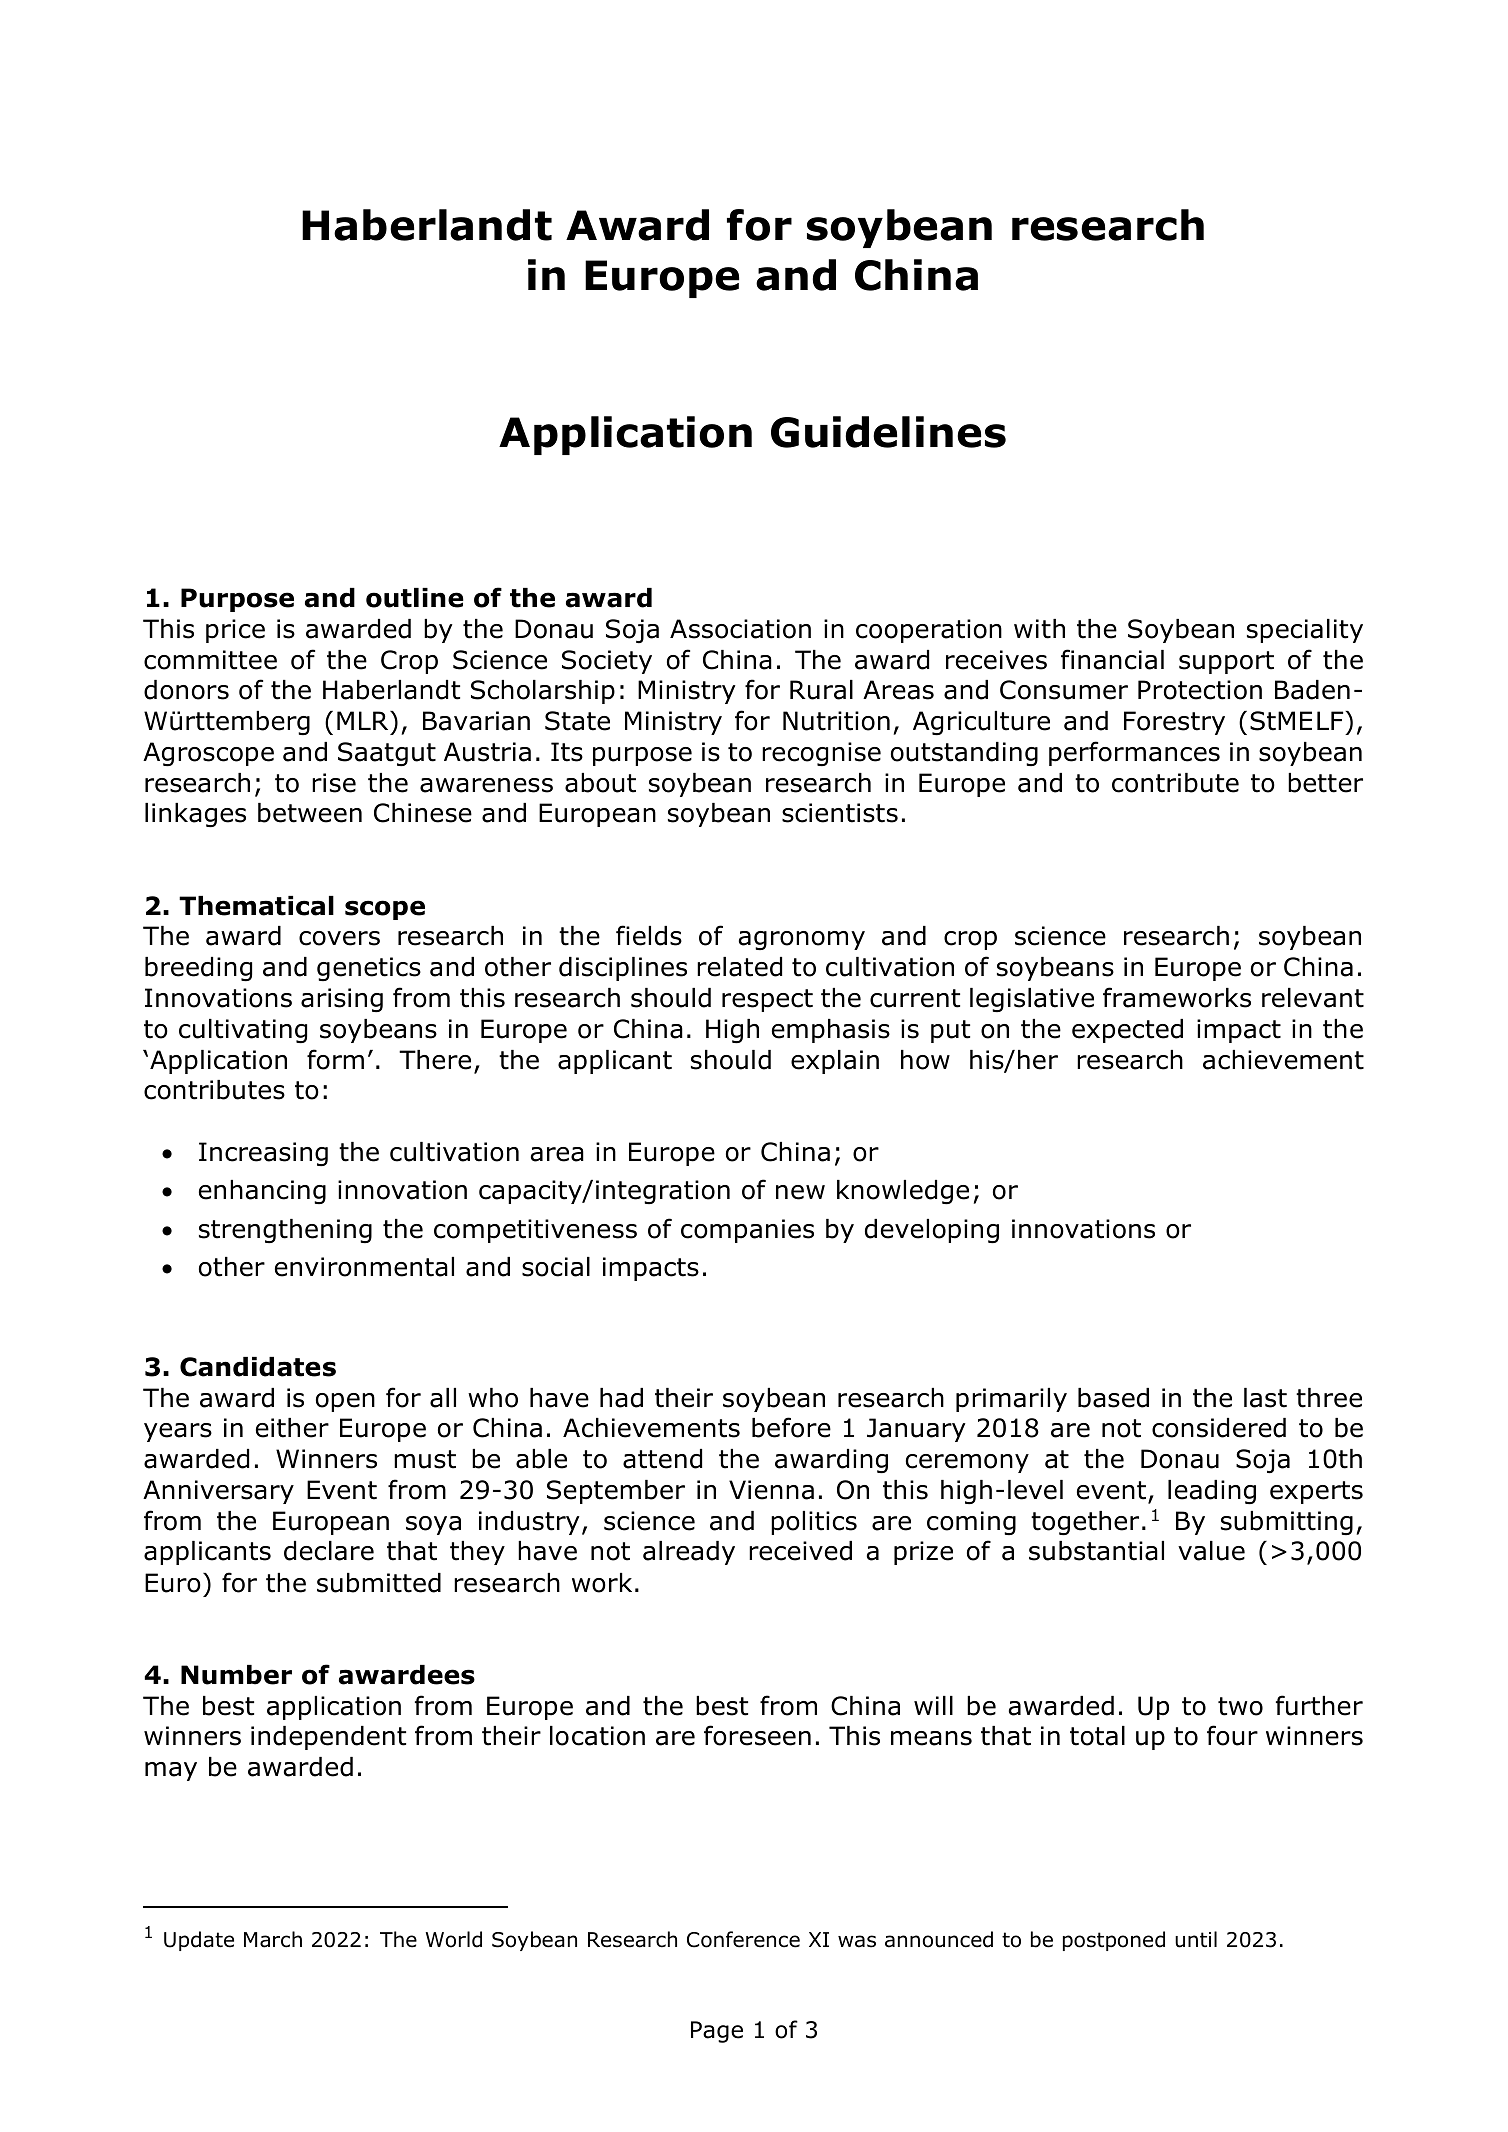 Image resolution: width=1508 pixels, height=2132 pixels. What do you see at coordinates (747, 1231) in the image?
I see `companies` at bounding box center [747, 1231].
